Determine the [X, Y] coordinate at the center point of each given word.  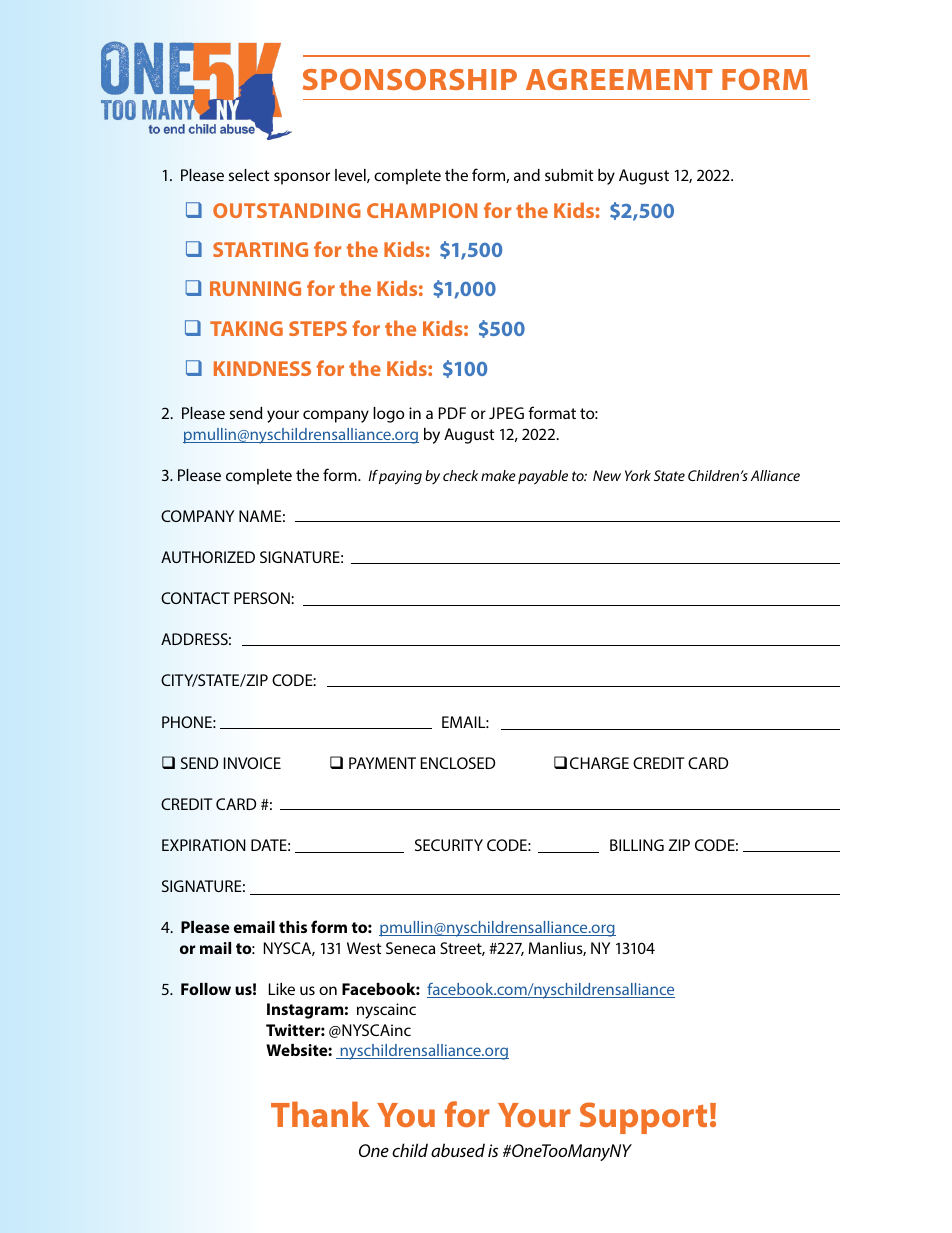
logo [389, 415]
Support [643, 1118]
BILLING [637, 845]
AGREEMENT [619, 79]
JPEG [506, 413]
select [249, 175]
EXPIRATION [203, 845]
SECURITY [449, 845]
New [607, 475]
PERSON [263, 598]
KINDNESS [262, 368]
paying [400, 477]
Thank [320, 1114]
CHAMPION [422, 210]
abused [458, 1150]
